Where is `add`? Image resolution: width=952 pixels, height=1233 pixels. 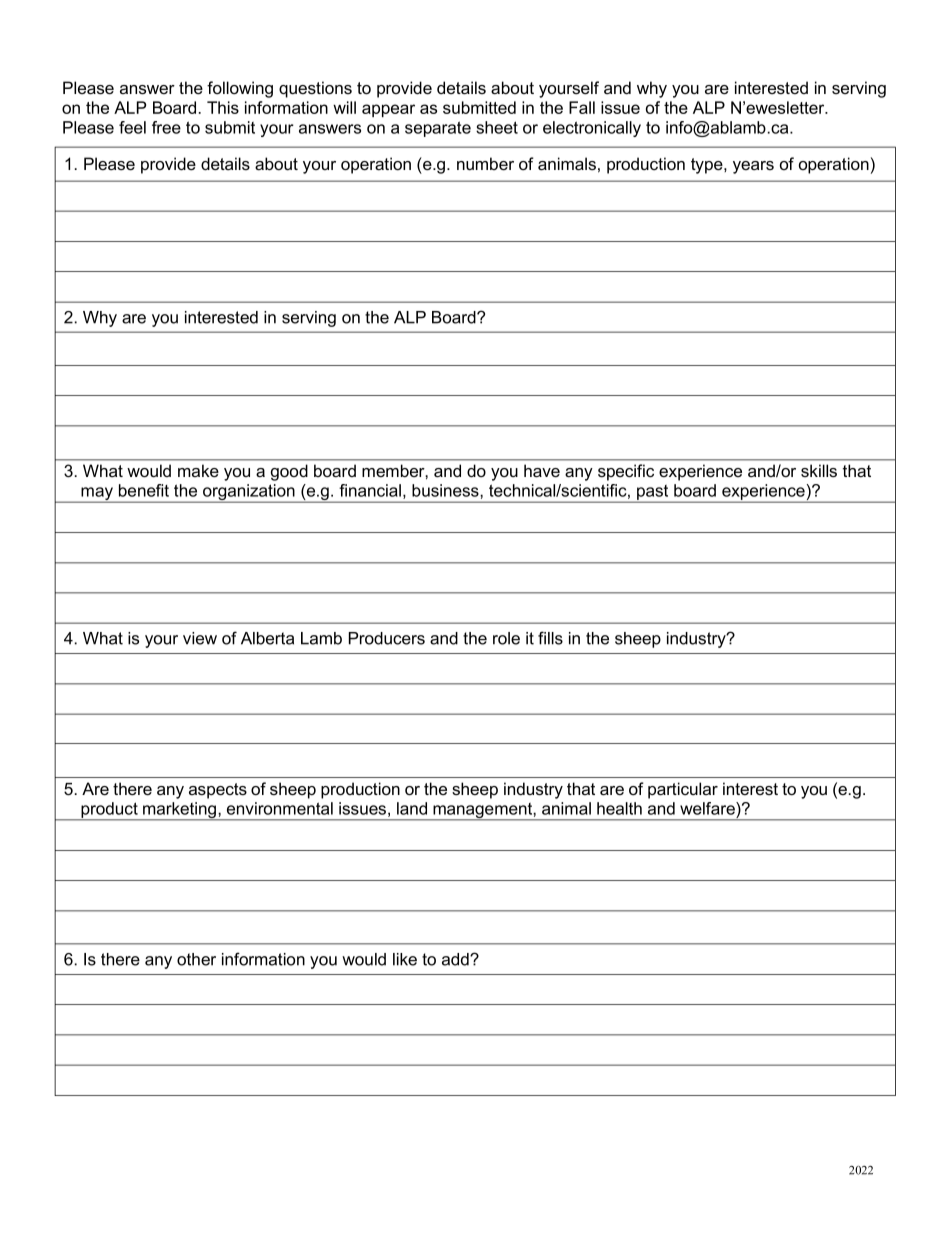
add is located at coordinates (456, 959).
